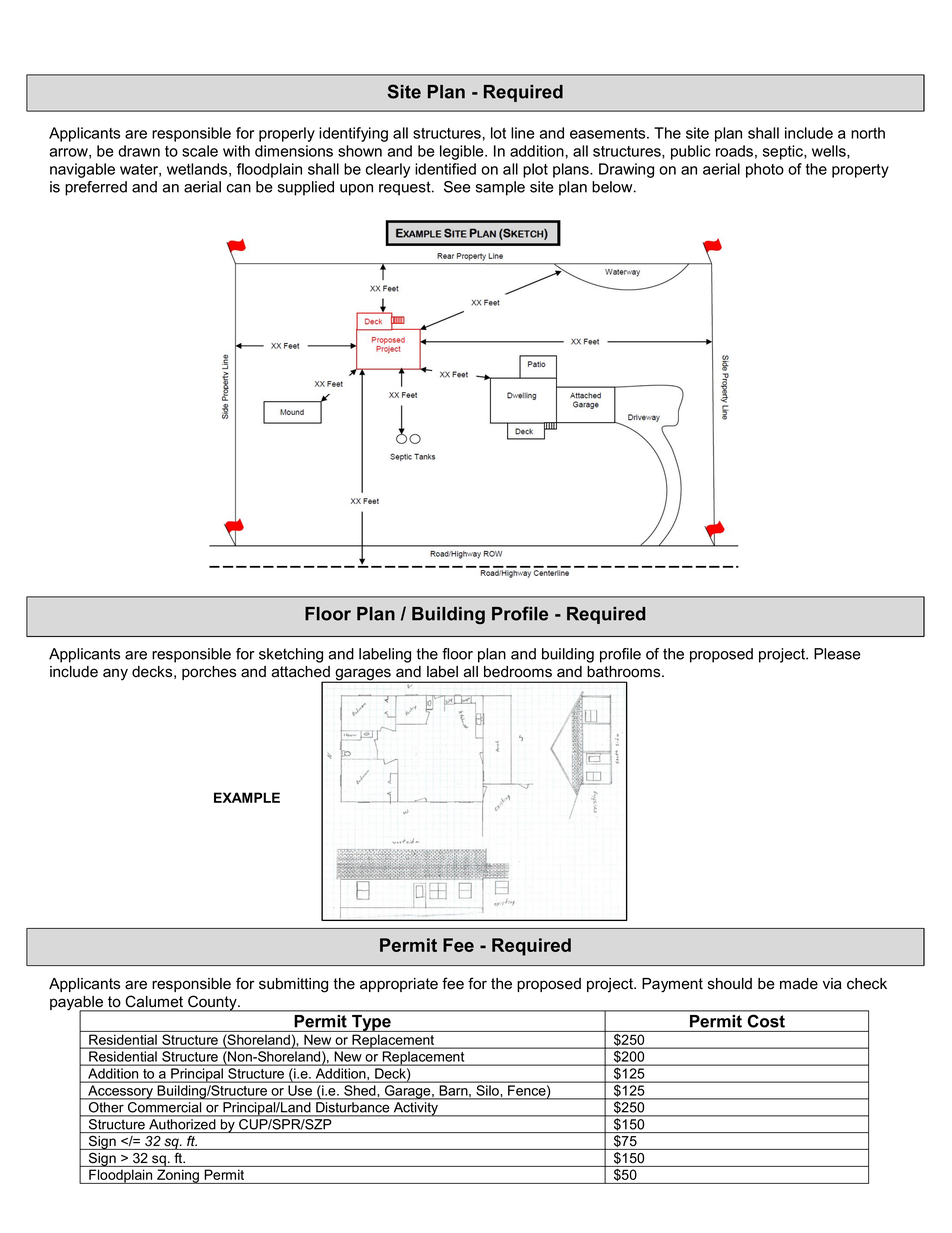 This screenshot has width=952, height=1233. What do you see at coordinates (247, 797) in the screenshot?
I see `EXAMPLE` at bounding box center [247, 797].
